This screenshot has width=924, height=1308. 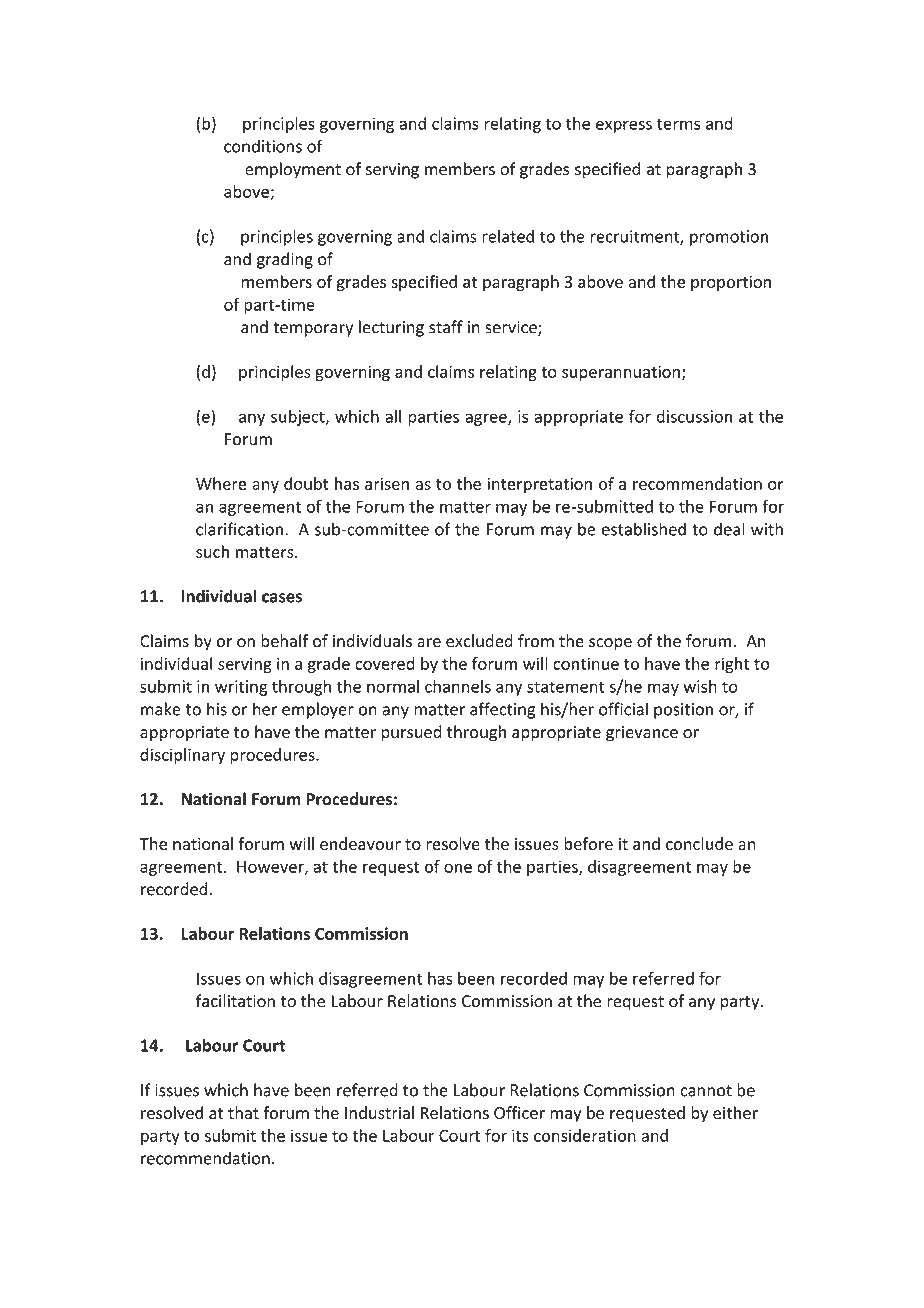 I want to click on interpretation, so click(x=540, y=485).
